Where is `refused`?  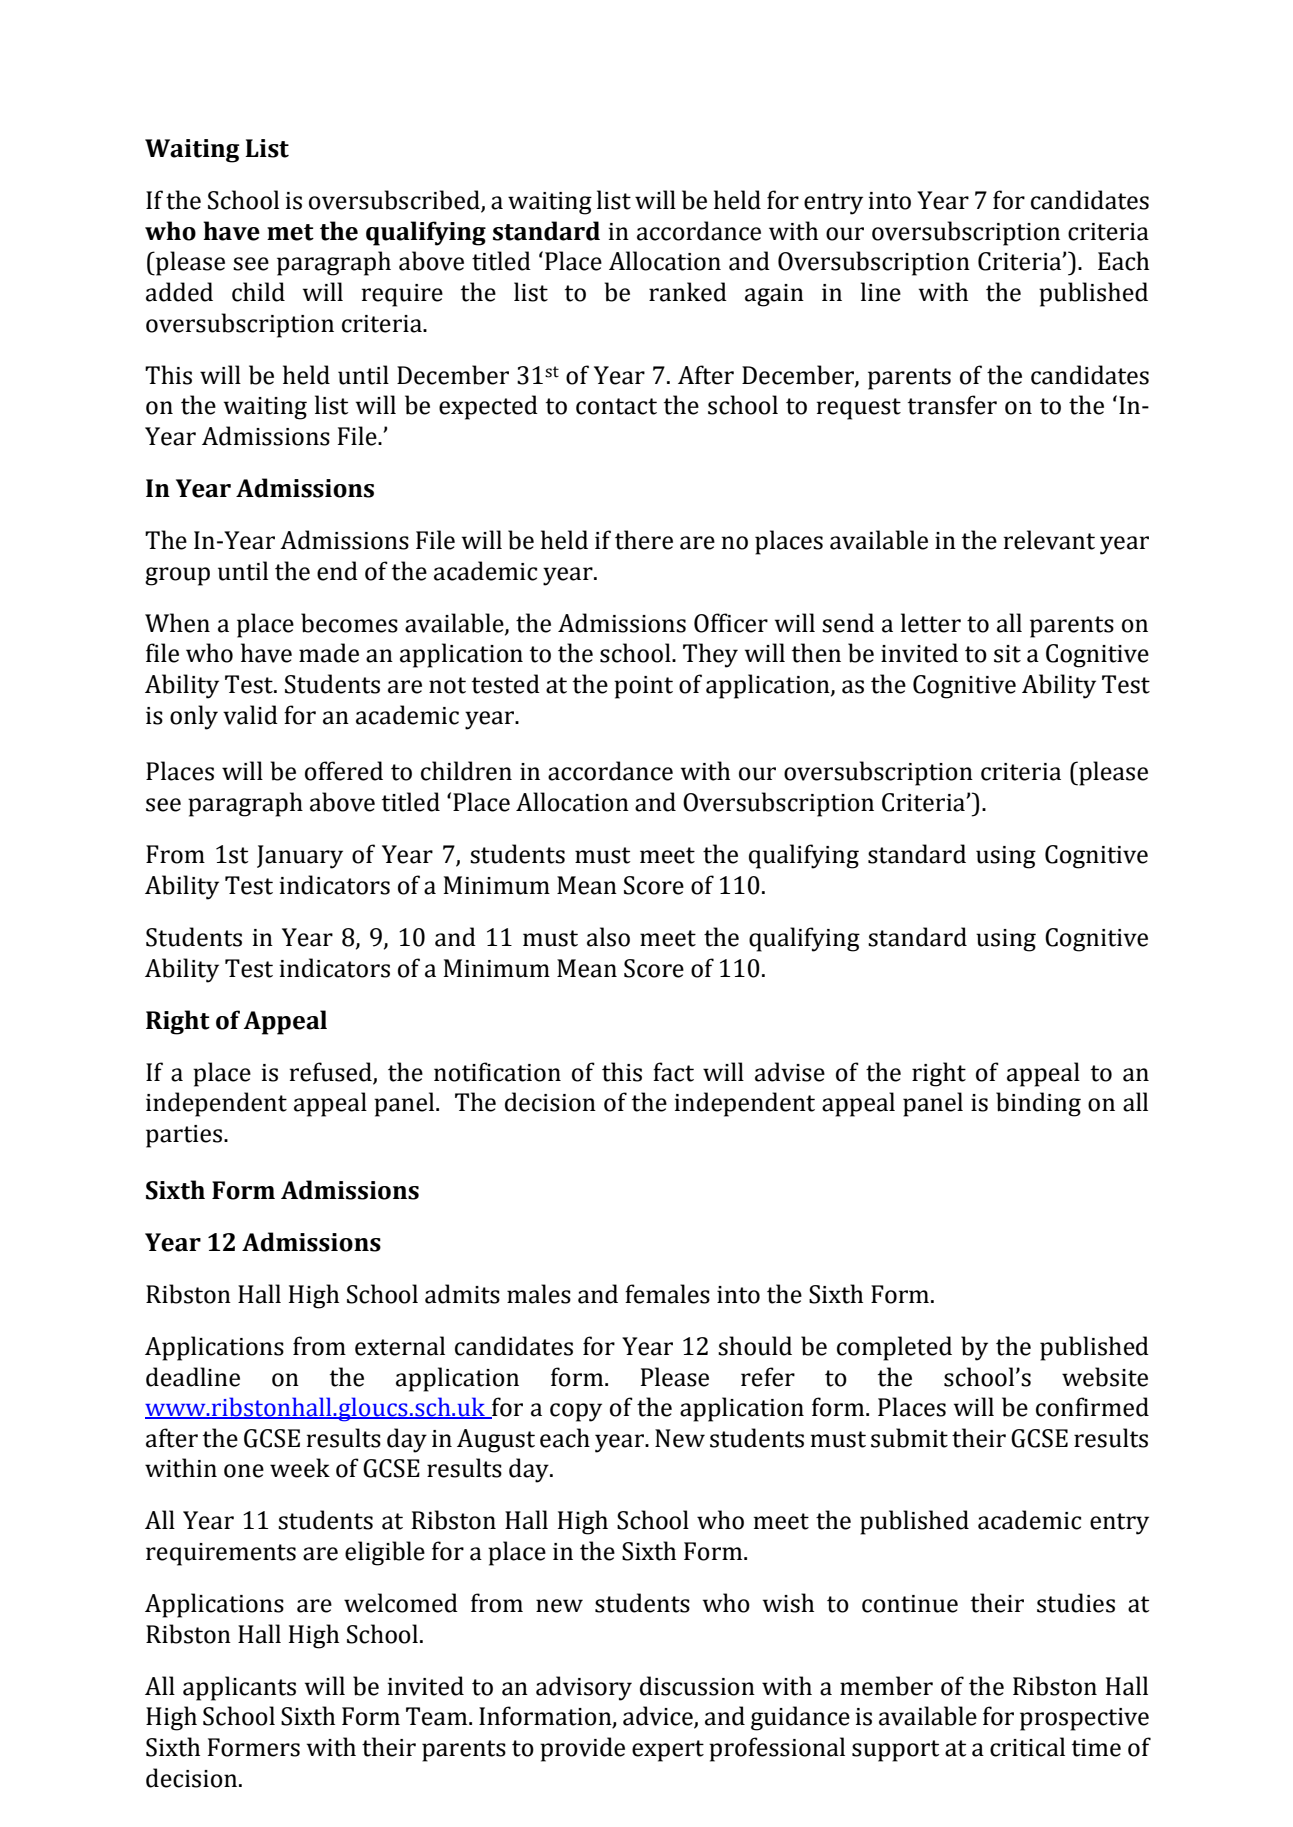 refused is located at coordinates (331, 1072).
